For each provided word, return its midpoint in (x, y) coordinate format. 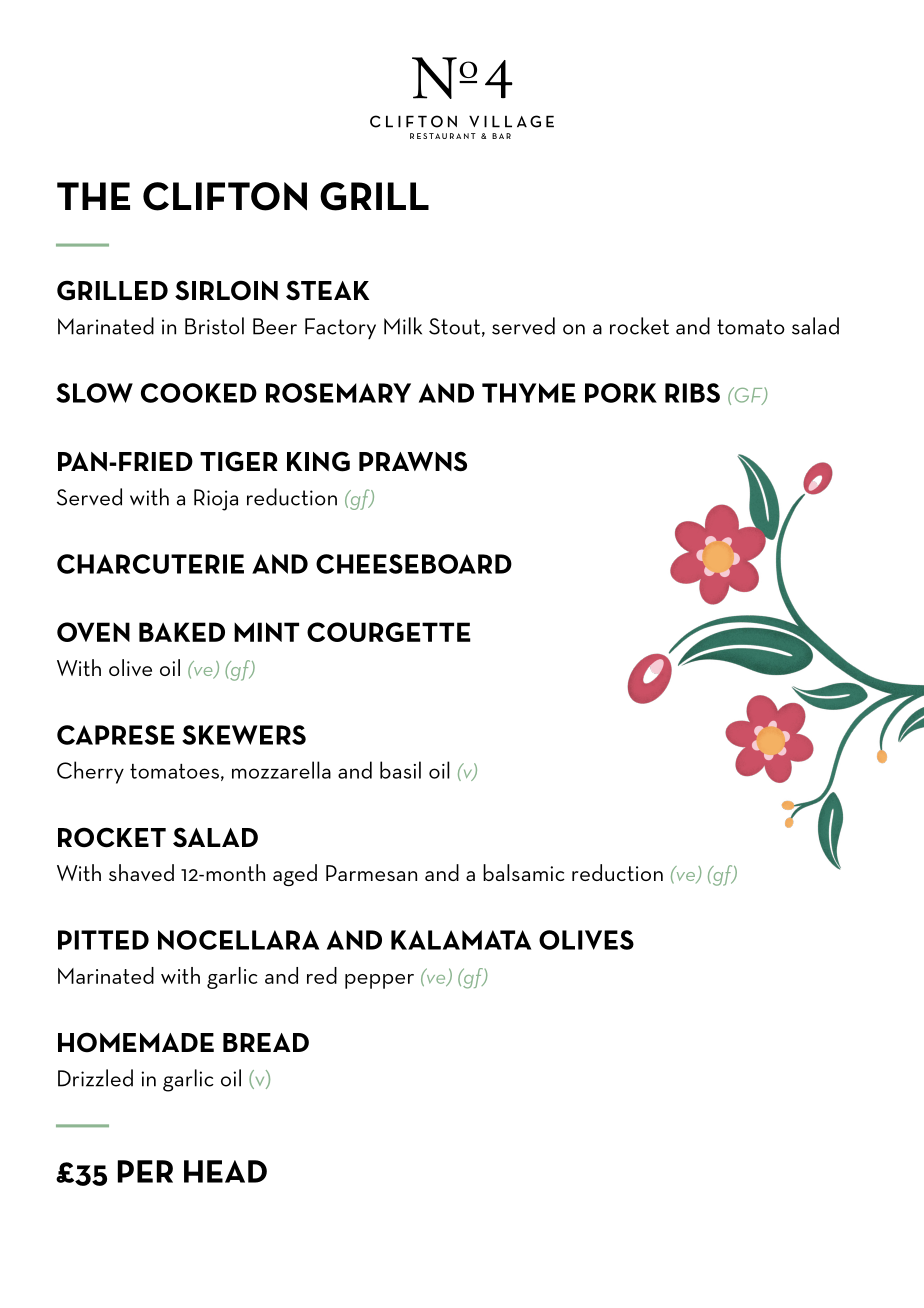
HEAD (225, 1171)
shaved (141, 872)
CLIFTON (225, 196)
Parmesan (371, 873)
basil (400, 770)
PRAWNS (413, 461)
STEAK (328, 290)
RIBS (692, 393)
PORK (621, 393)
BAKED (182, 632)
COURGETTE (389, 632)
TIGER (239, 461)
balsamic (524, 872)
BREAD (266, 1042)
